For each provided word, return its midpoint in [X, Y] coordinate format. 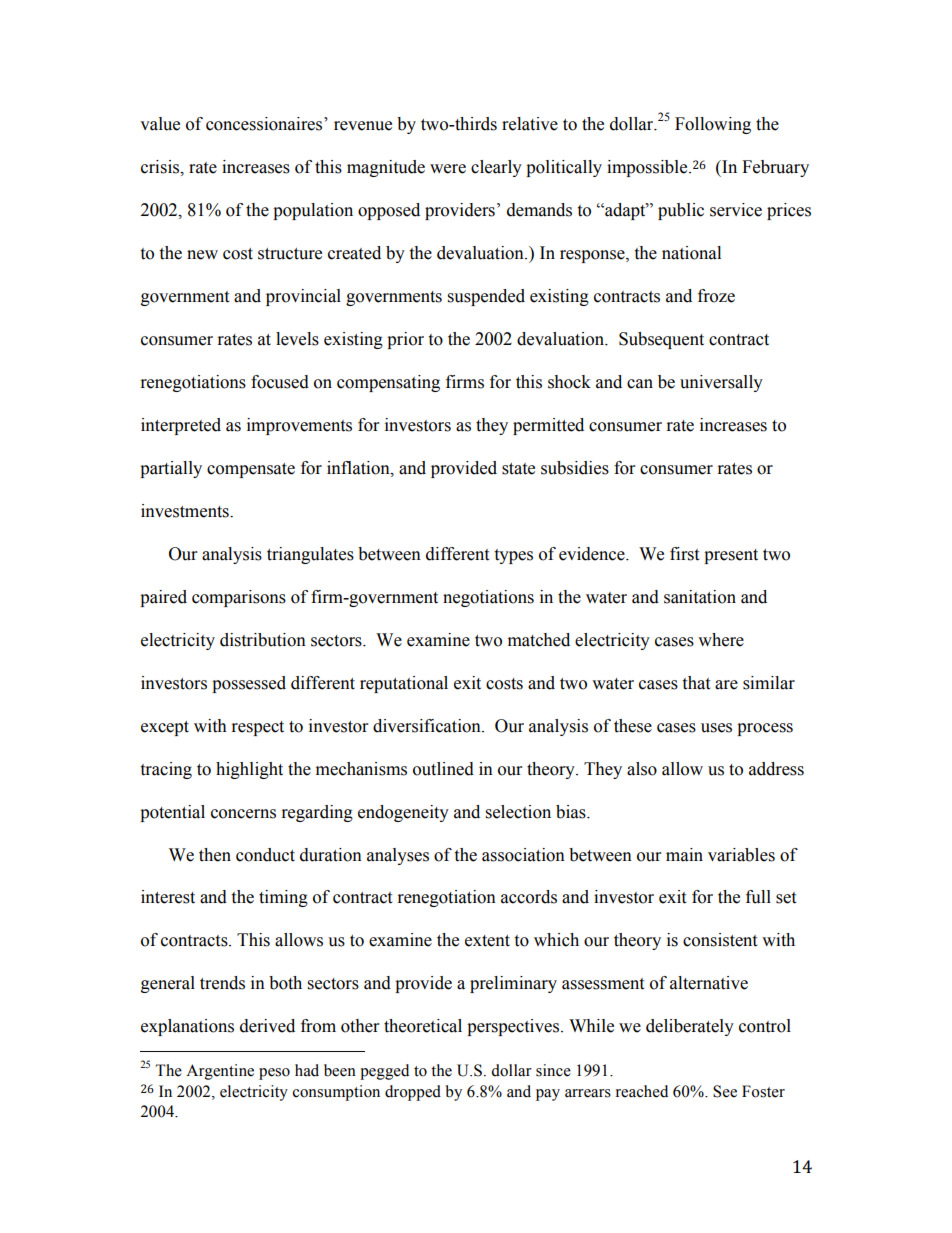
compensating [388, 383]
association [523, 855]
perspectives [514, 1027]
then [215, 855]
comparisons [239, 598]
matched [539, 640]
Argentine [220, 1072]
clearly [496, 168]
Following [713, 125]
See [725, 1091]
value [160, 124]
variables [741, 855]
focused [280, 382]
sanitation [700, 597]
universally [721, 383]
